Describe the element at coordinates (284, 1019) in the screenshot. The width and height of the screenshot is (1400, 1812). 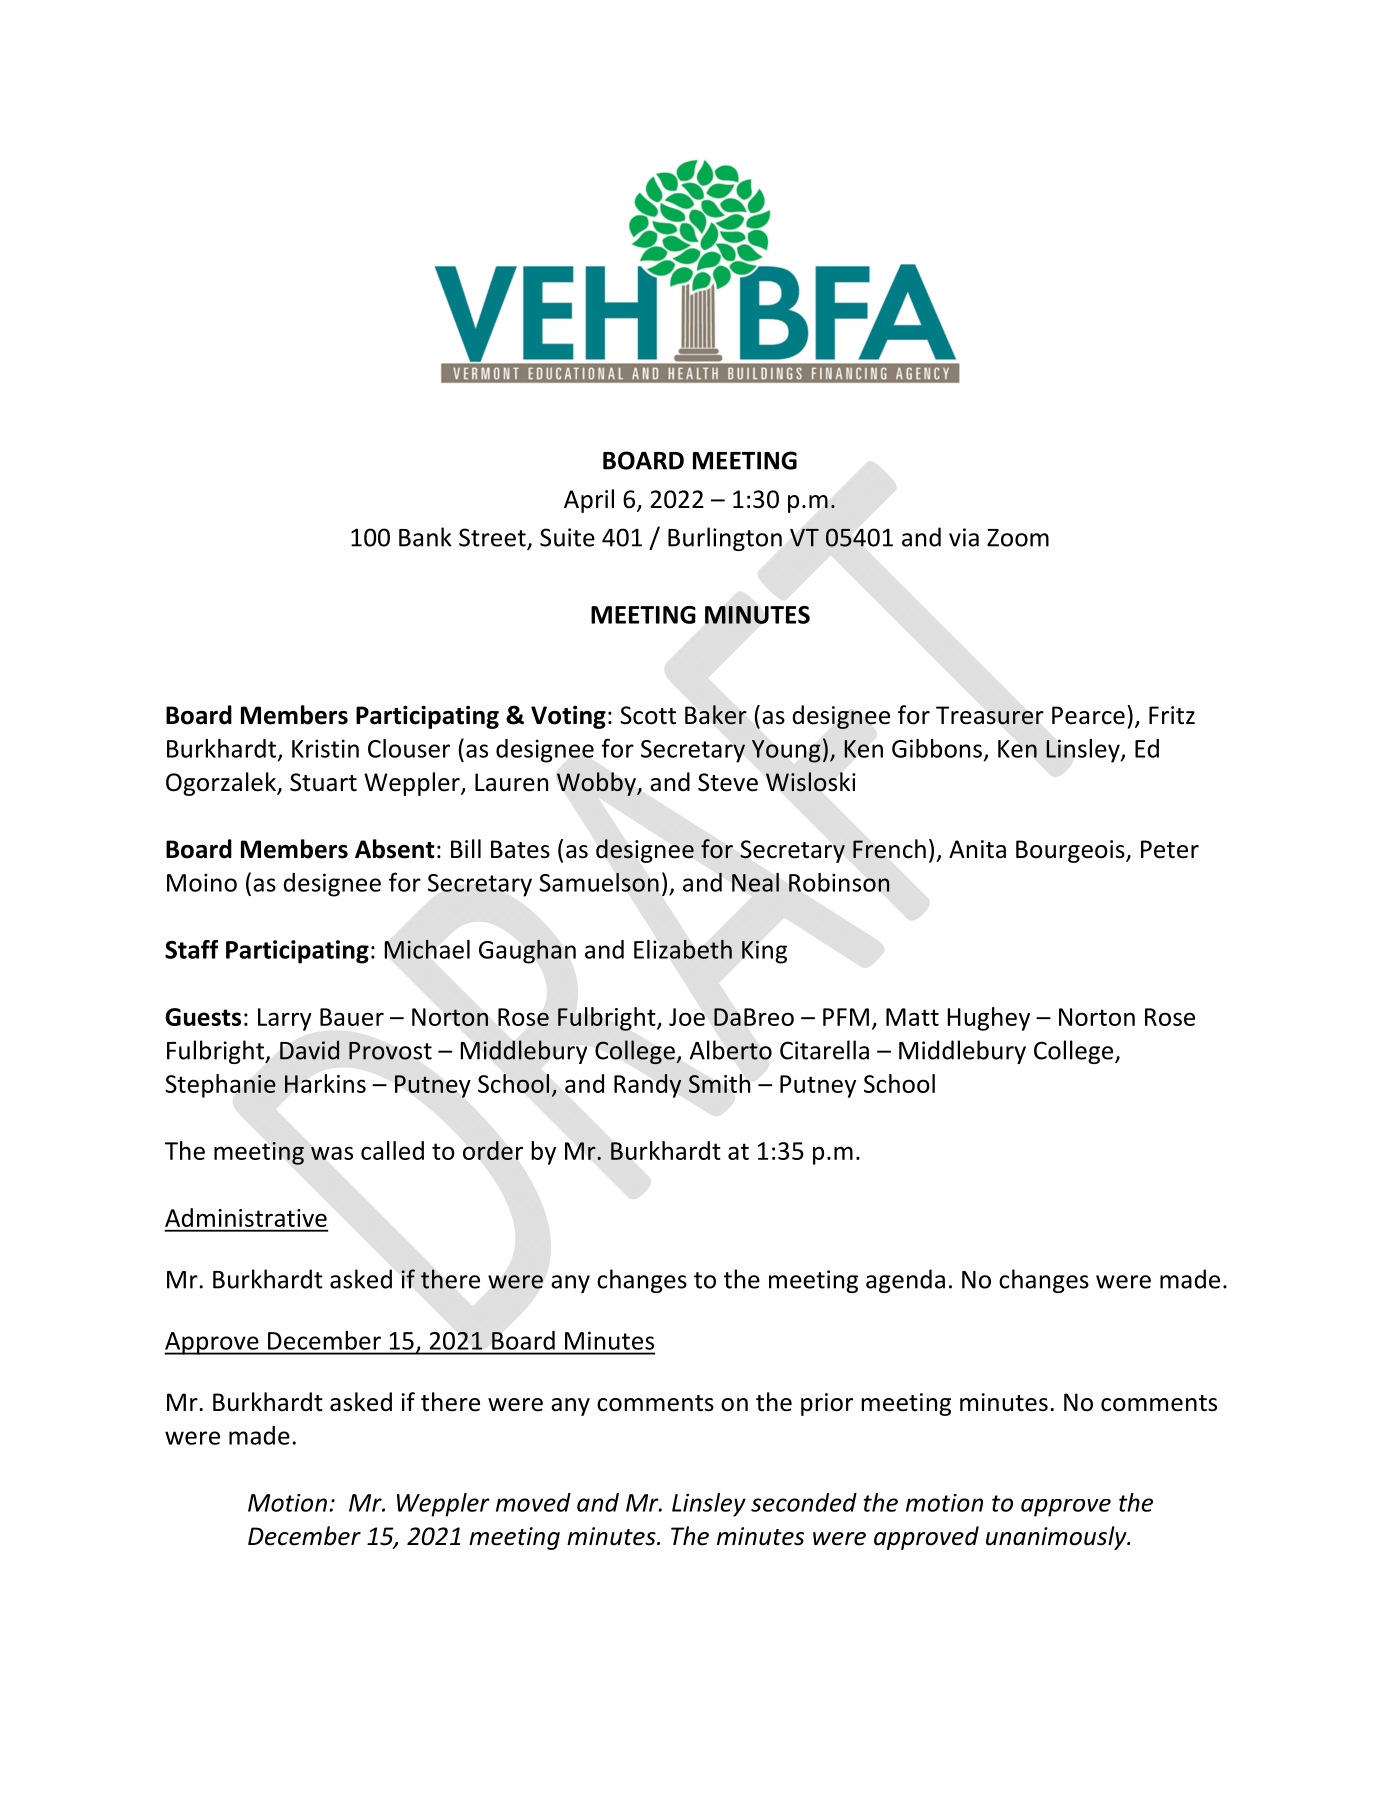
I see `Larry` at that location.
